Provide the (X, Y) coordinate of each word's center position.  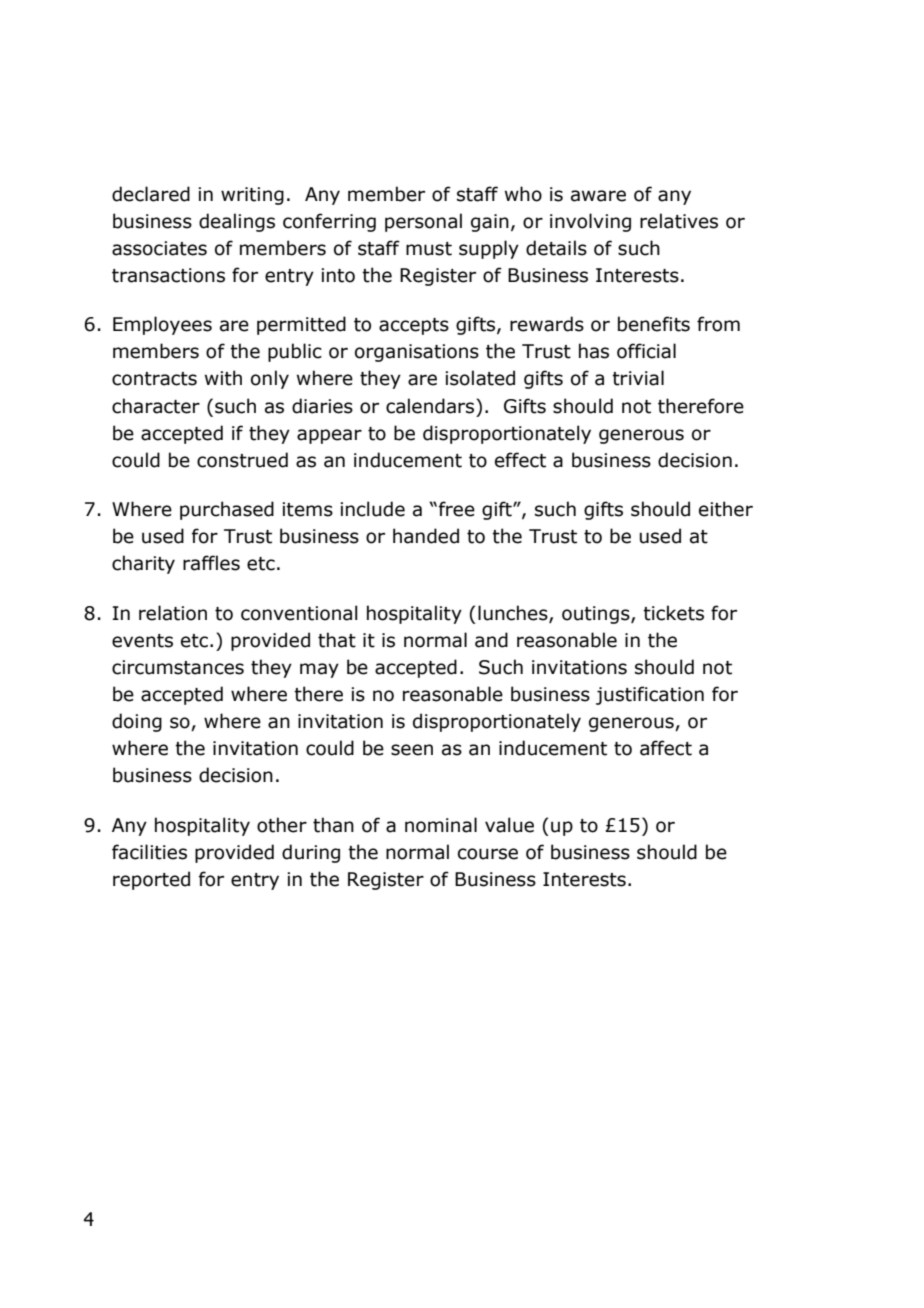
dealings (237, 222)
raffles (211, 563)
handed (426, 536)
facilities (149, 852)
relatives (679, 221)
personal (423, 222)
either (726, 509)
